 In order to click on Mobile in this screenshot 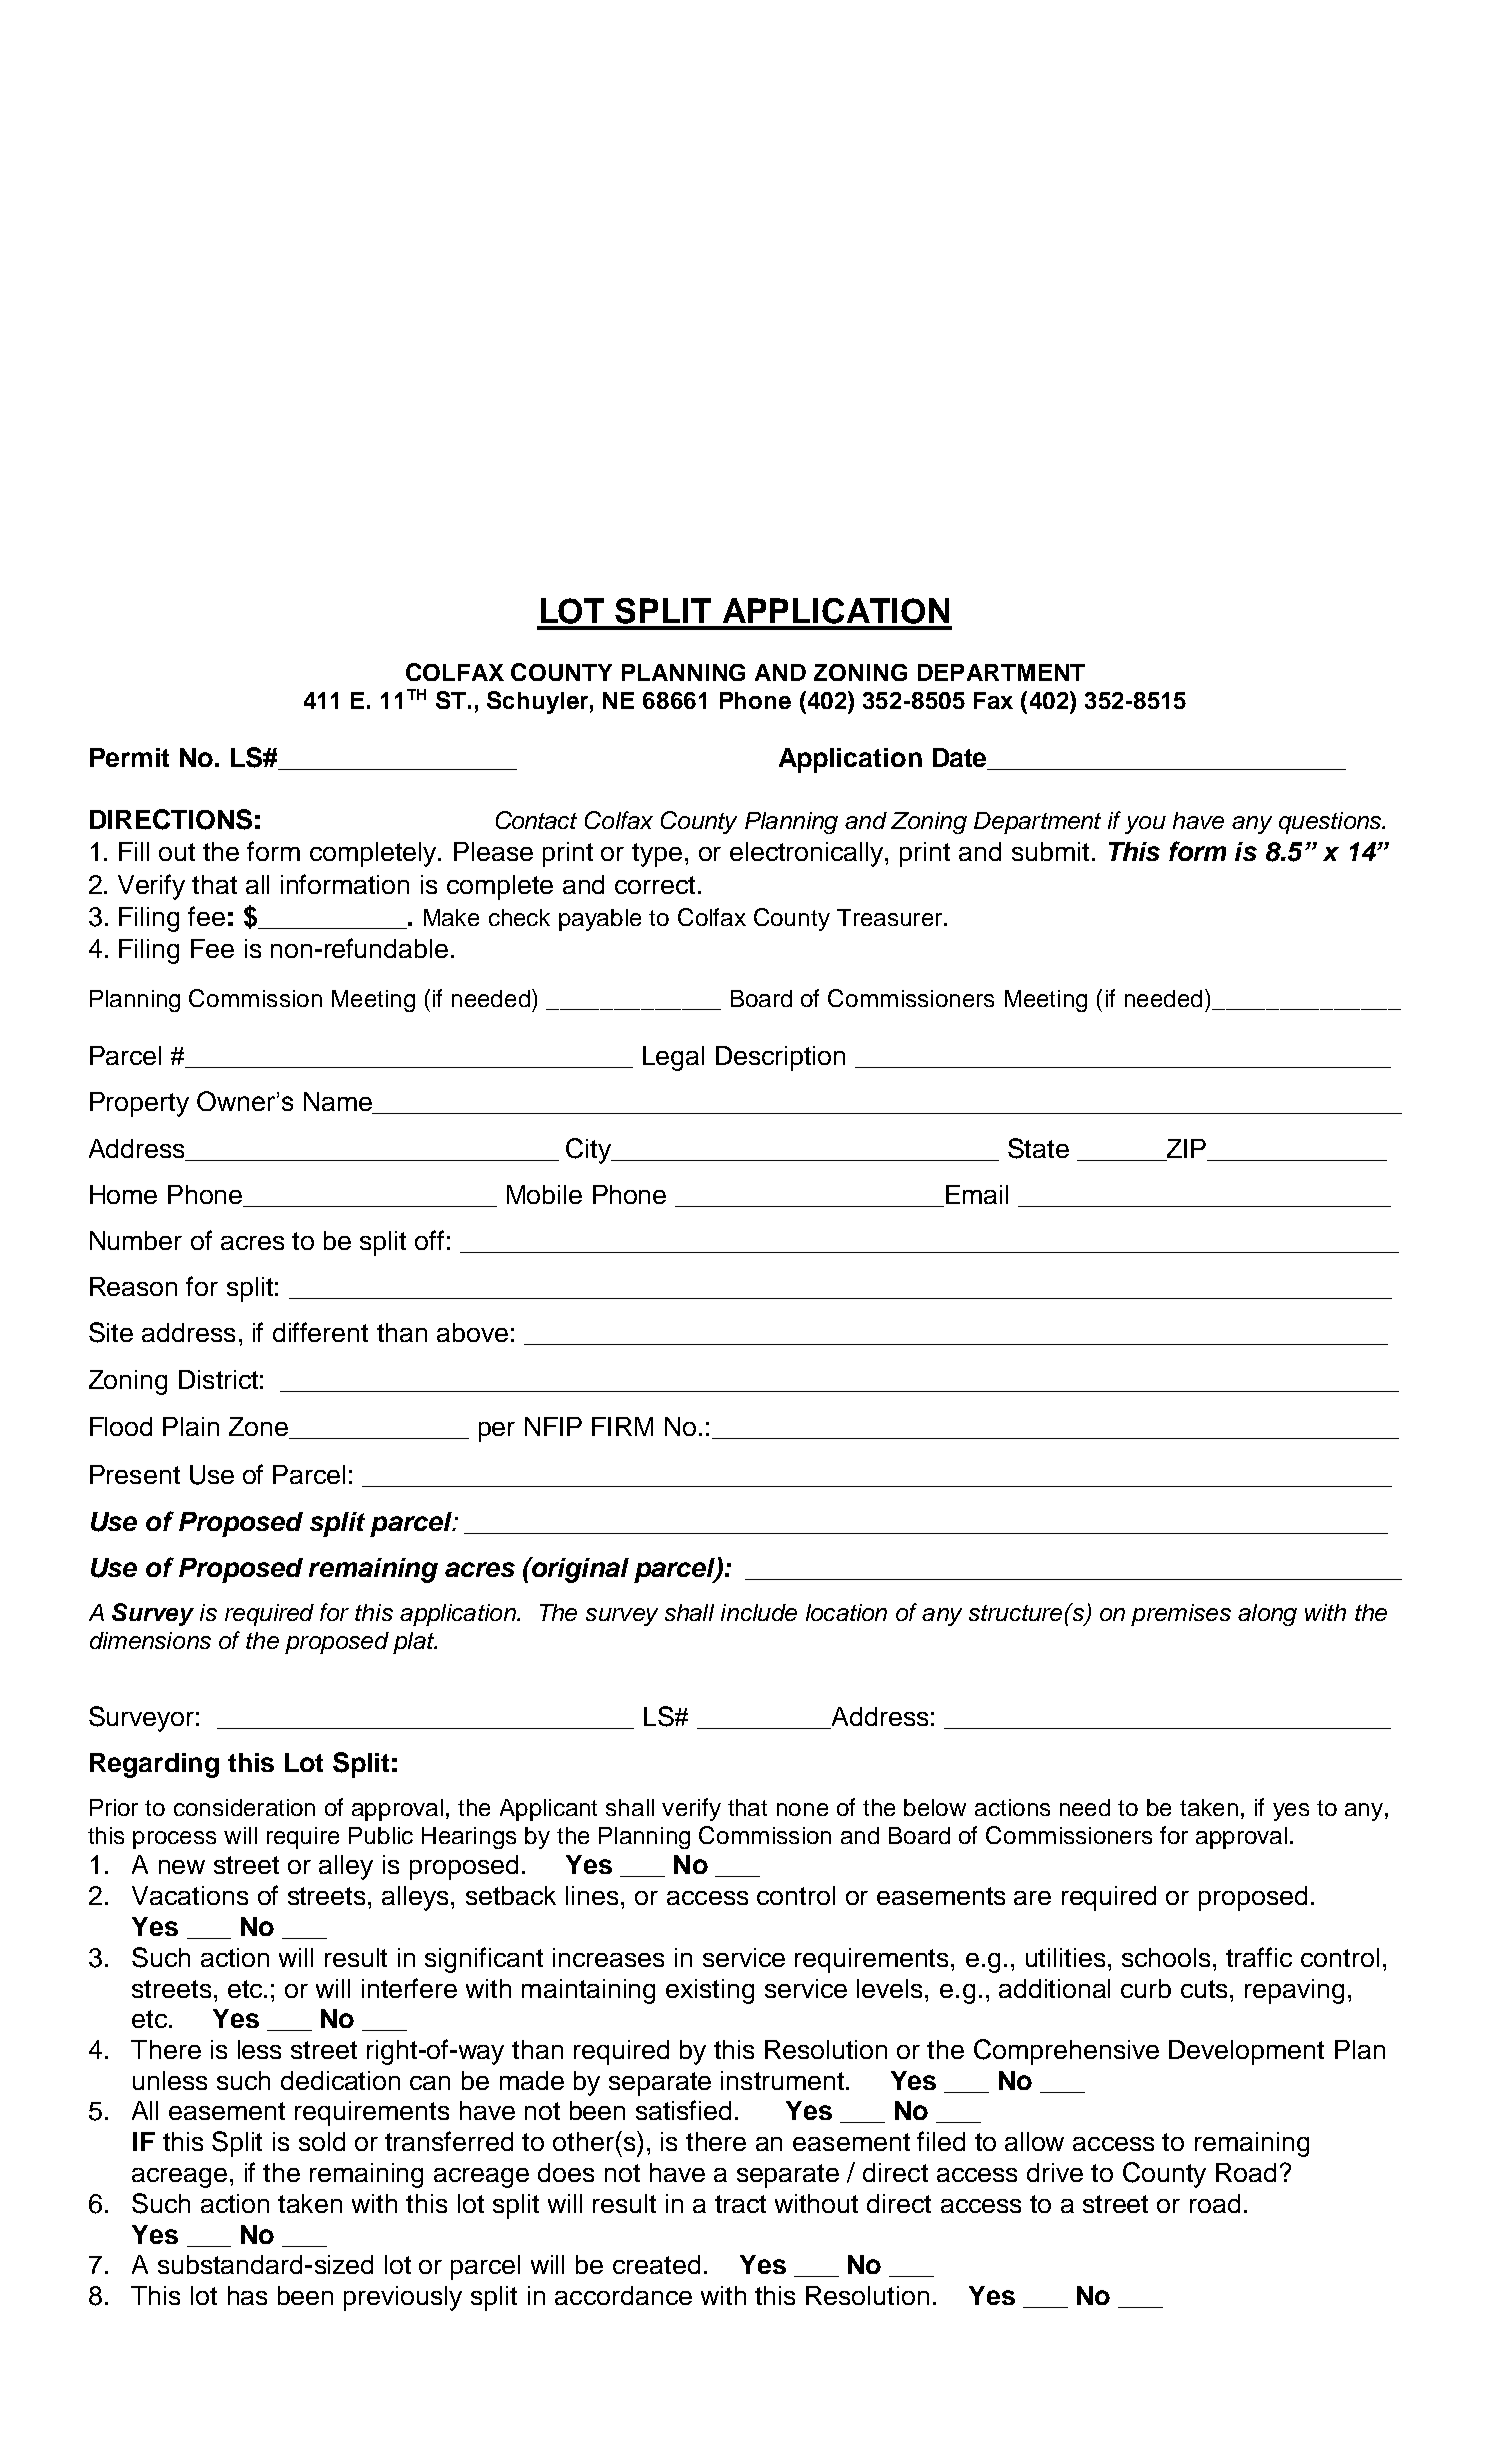, I will do `click(544, 1194)`.
